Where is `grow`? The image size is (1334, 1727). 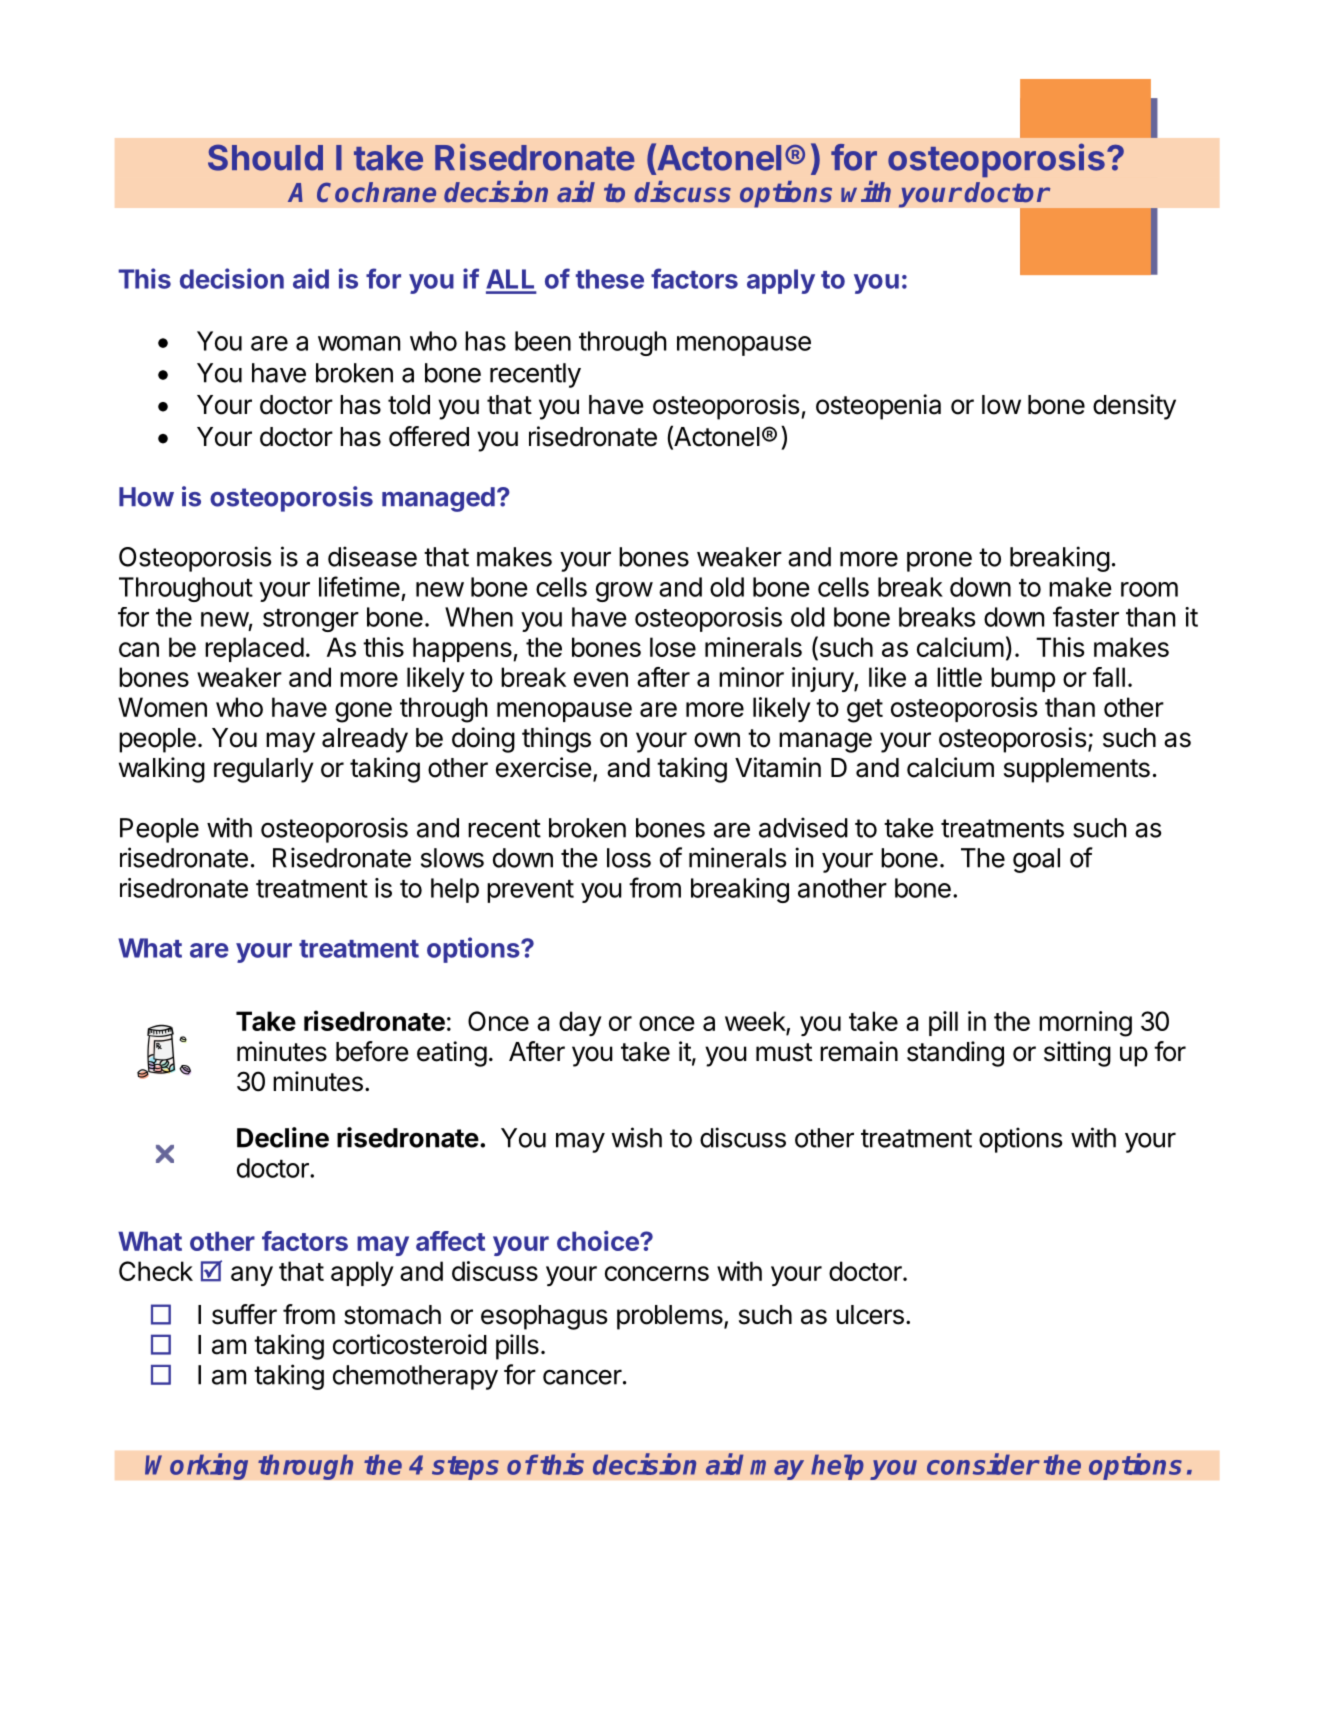
grow is located at coordinates (624, 592).
